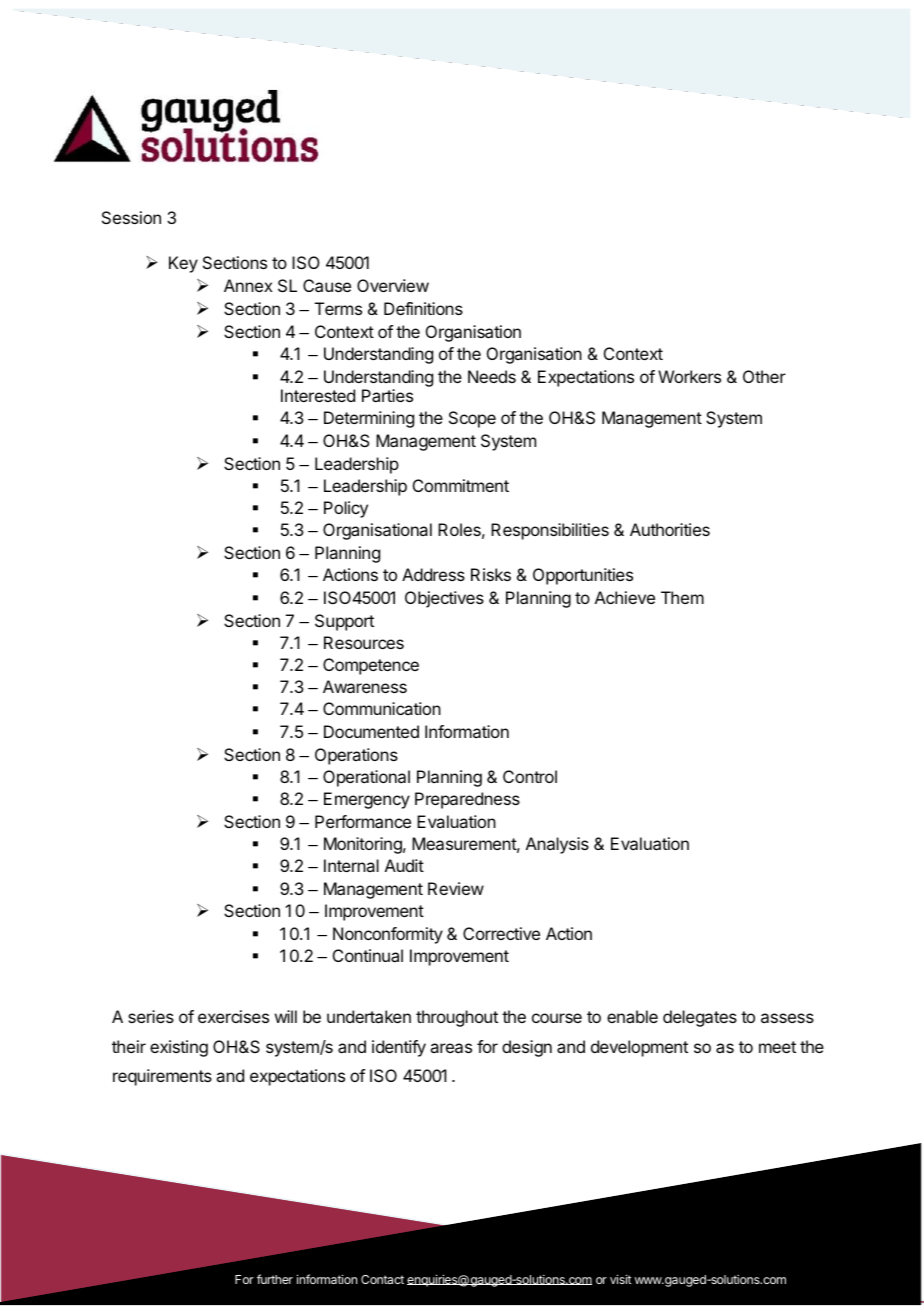 Image resolution: width=924 pixels, height=1308 pixels. I want to click on throughout, so click(457, 1018).
